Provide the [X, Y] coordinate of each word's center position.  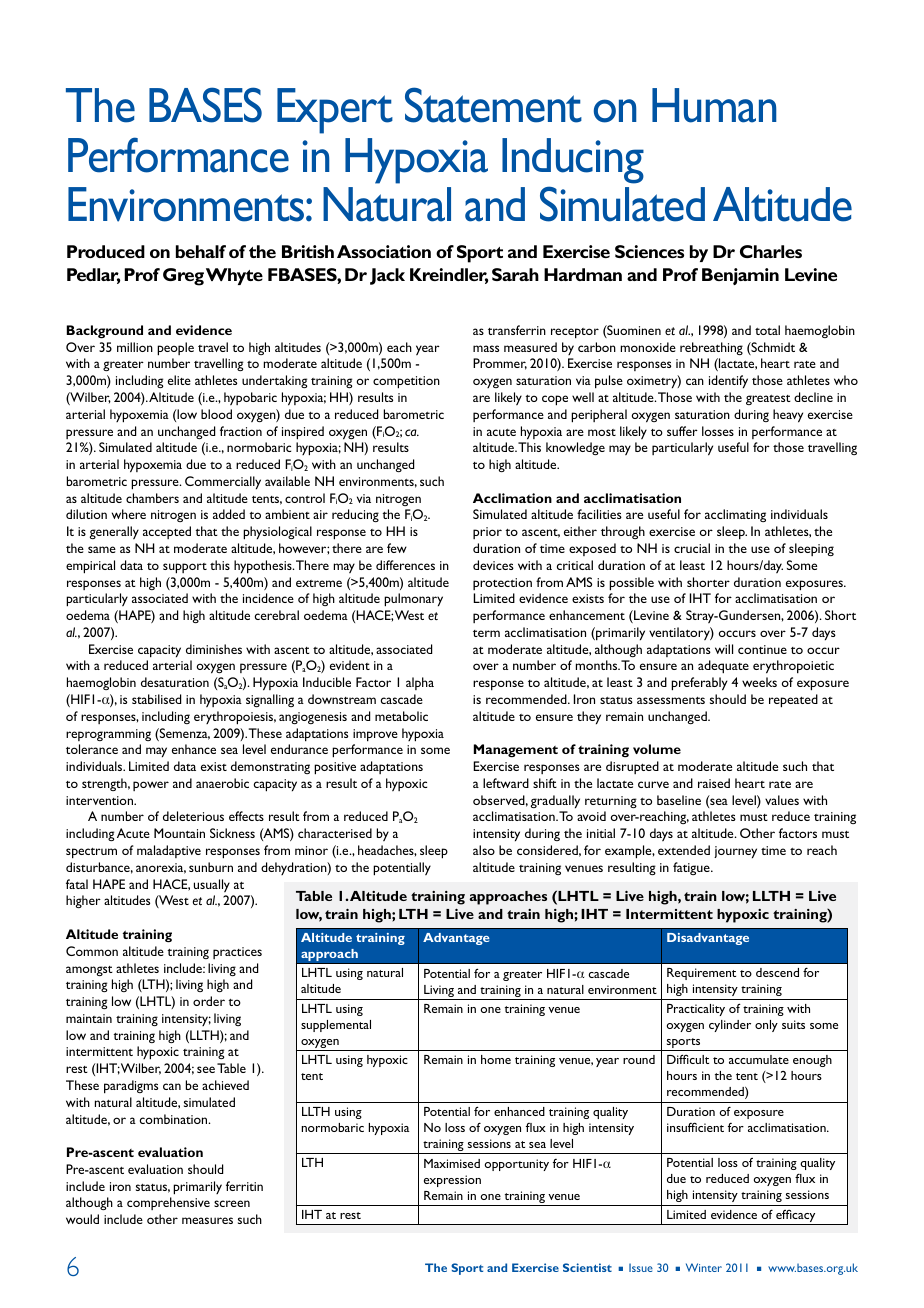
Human [714, 105]
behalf [201, 251]
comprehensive [168, 1203]
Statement [493, 105]
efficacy [796, 1217]
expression [452, 1181]
